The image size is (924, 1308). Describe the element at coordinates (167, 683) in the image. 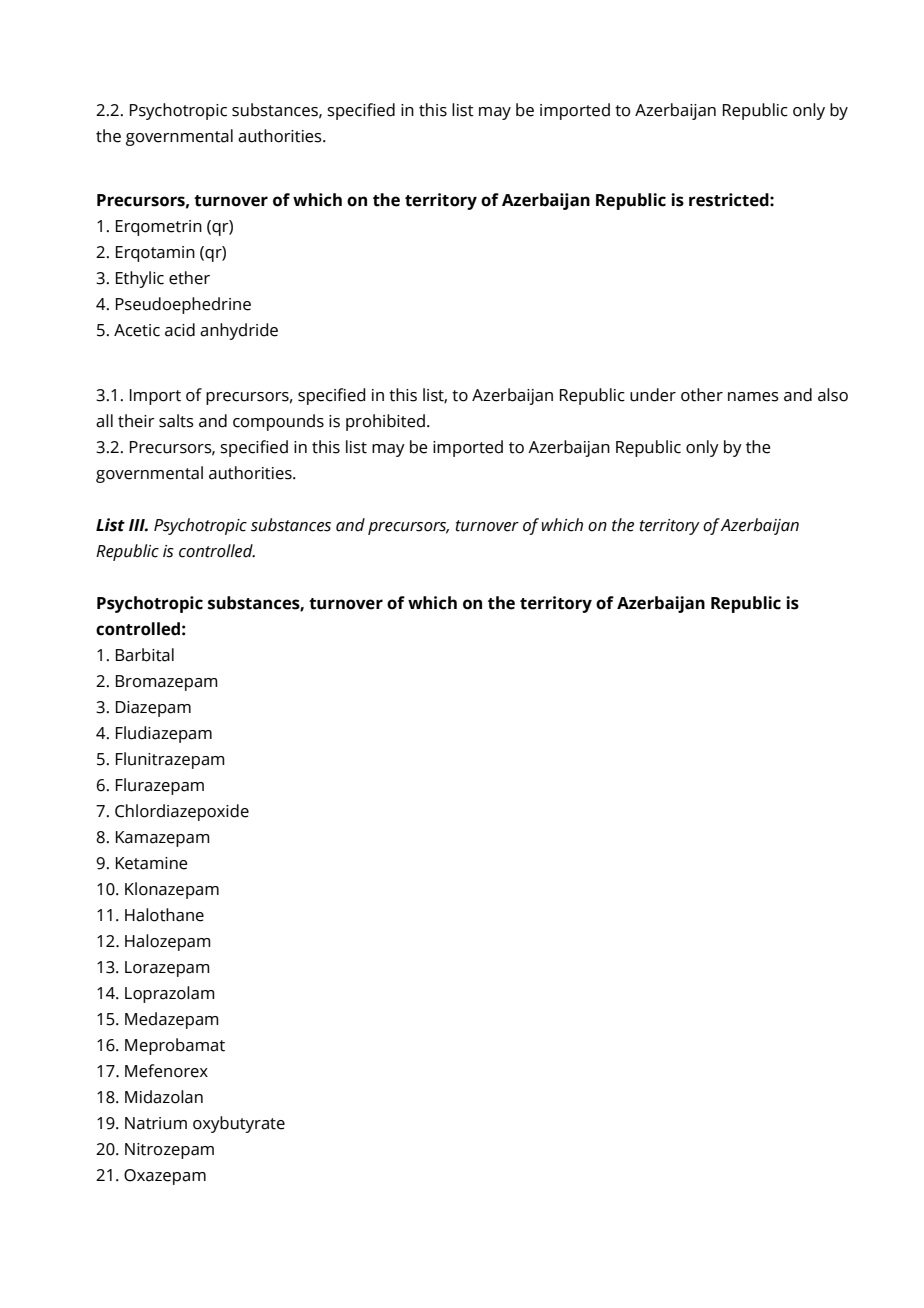

I see `Bromazepam` at that location.
